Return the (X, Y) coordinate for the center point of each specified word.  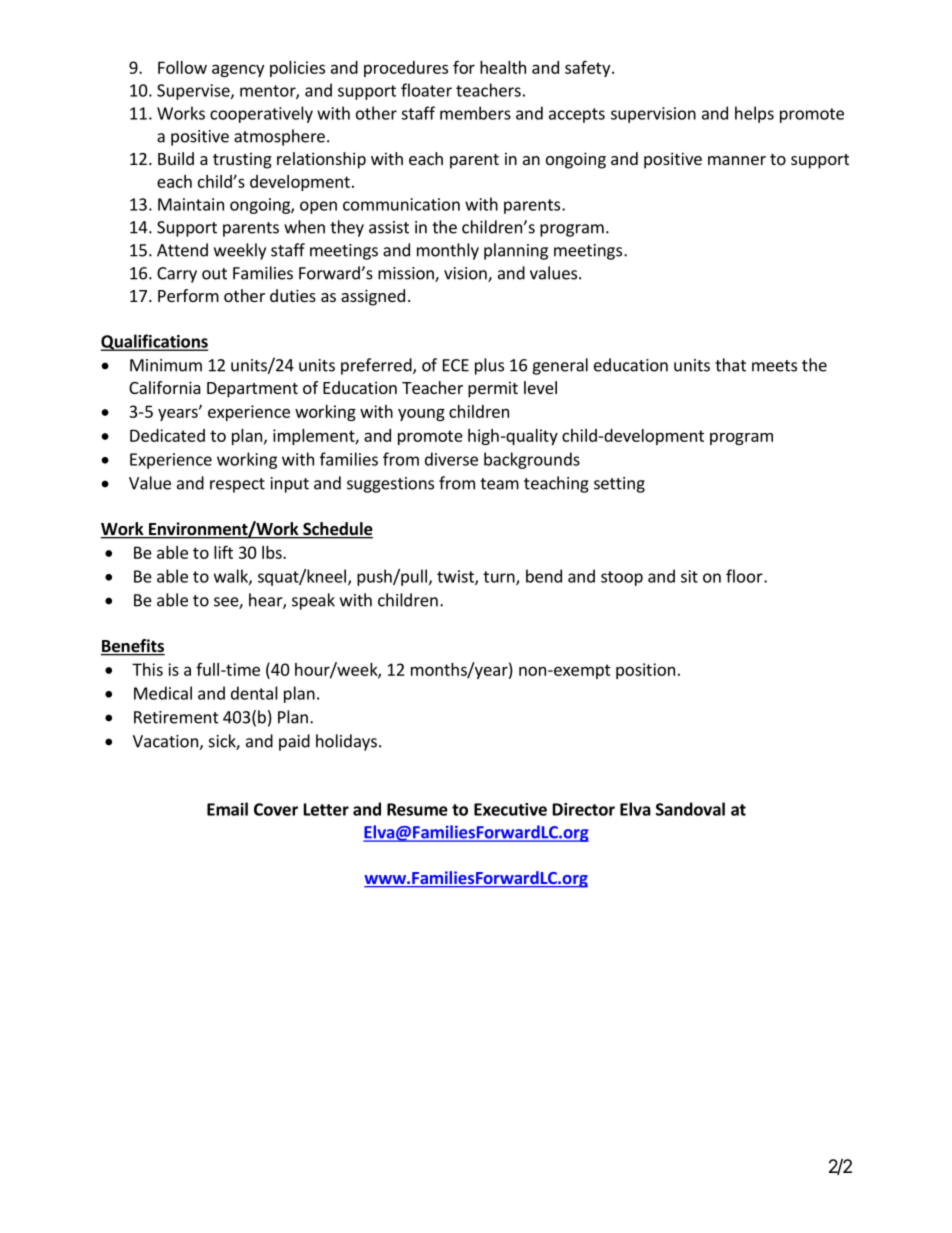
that (730, 365)
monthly (448, 251)
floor (745, 576)
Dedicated (167, 435)
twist (456, 577)
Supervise (194, 92)
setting (619, 485)
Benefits (133, 647)
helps (754, 114)
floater (426, 90)
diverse (451, 459)
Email (227, 809)
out (214, 274)
